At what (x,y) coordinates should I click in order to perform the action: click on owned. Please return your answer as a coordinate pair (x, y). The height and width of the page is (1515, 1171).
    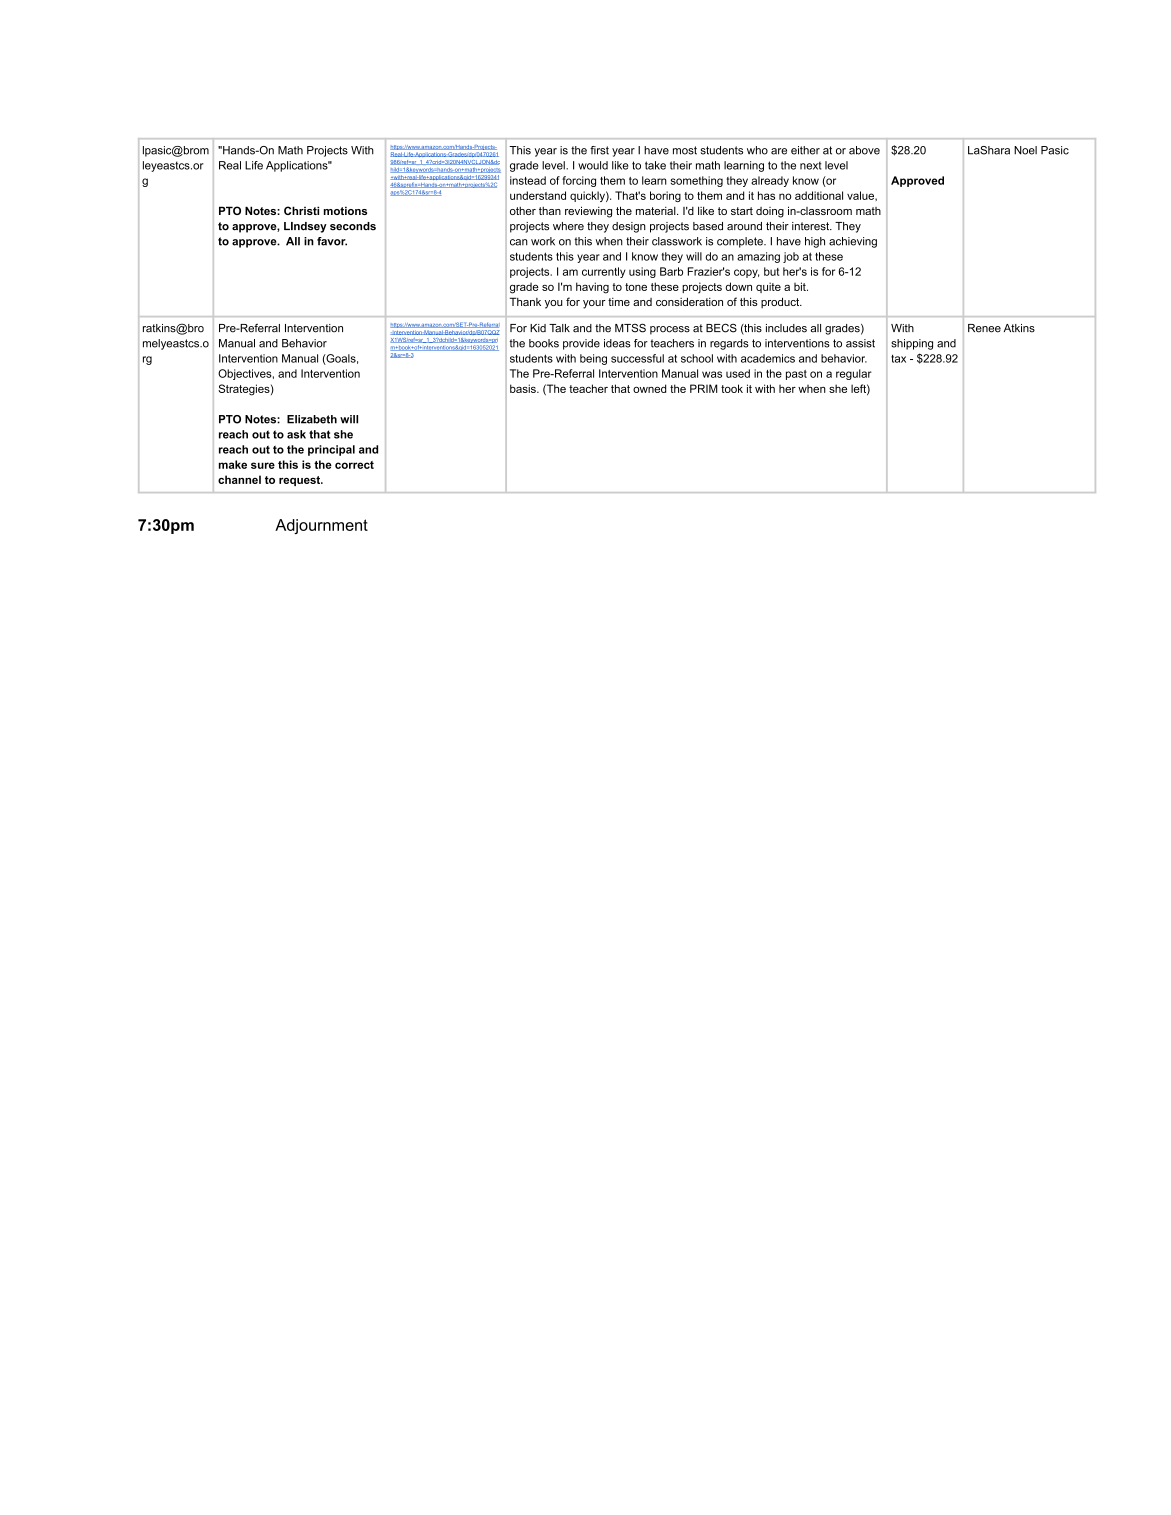
    Looking at the image, I should click on (649, 388).
